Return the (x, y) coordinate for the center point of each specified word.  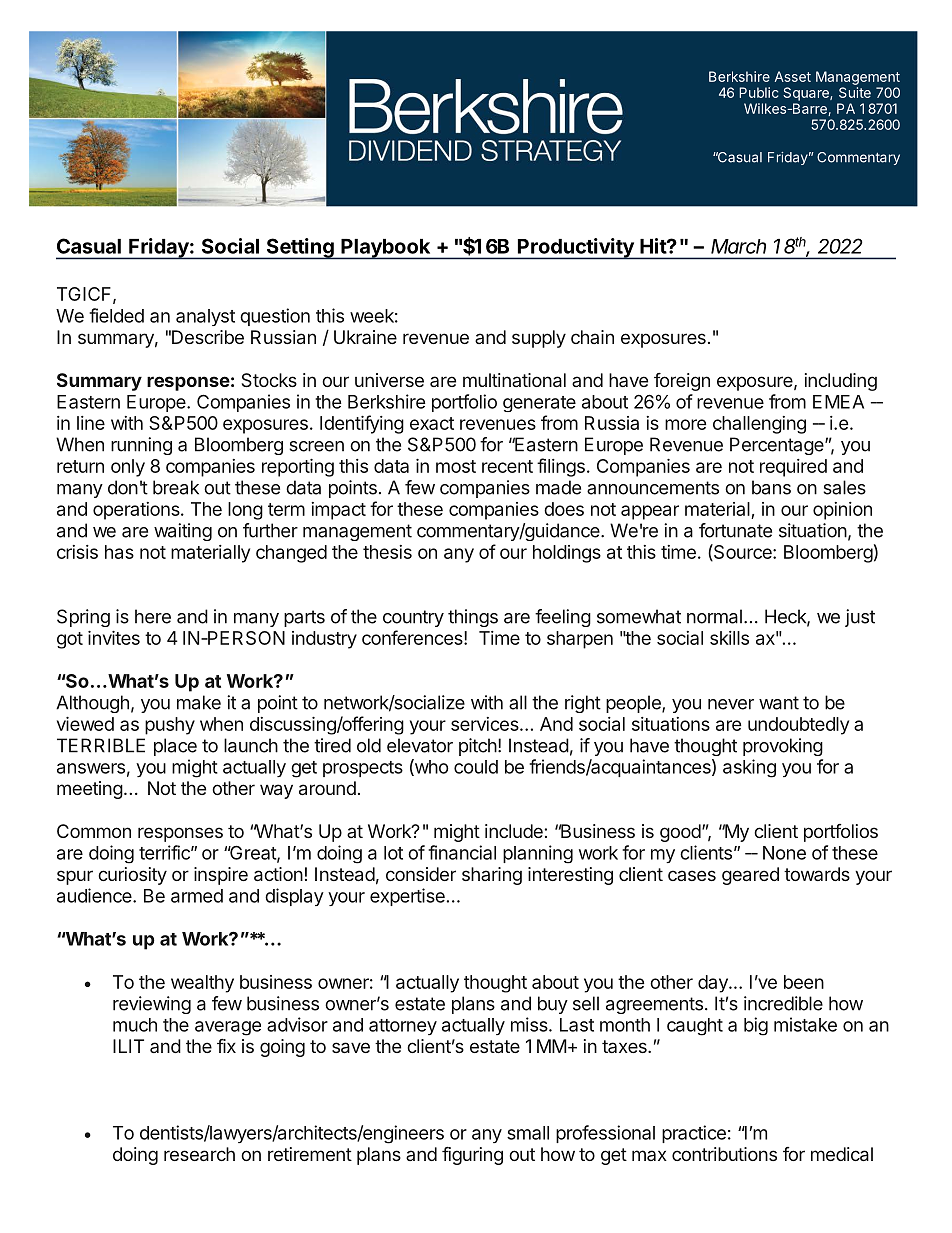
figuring (472, 1156)
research (199, 1154)
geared (750, 876)
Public (758, 92)
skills (729, 638)
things (473, 618)
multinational (514, 380)
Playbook (386, 249)
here (153, 616)
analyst (205, 317)
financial (462, 852)
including (841, 382)
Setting (300, 249)
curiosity (132, 876)
